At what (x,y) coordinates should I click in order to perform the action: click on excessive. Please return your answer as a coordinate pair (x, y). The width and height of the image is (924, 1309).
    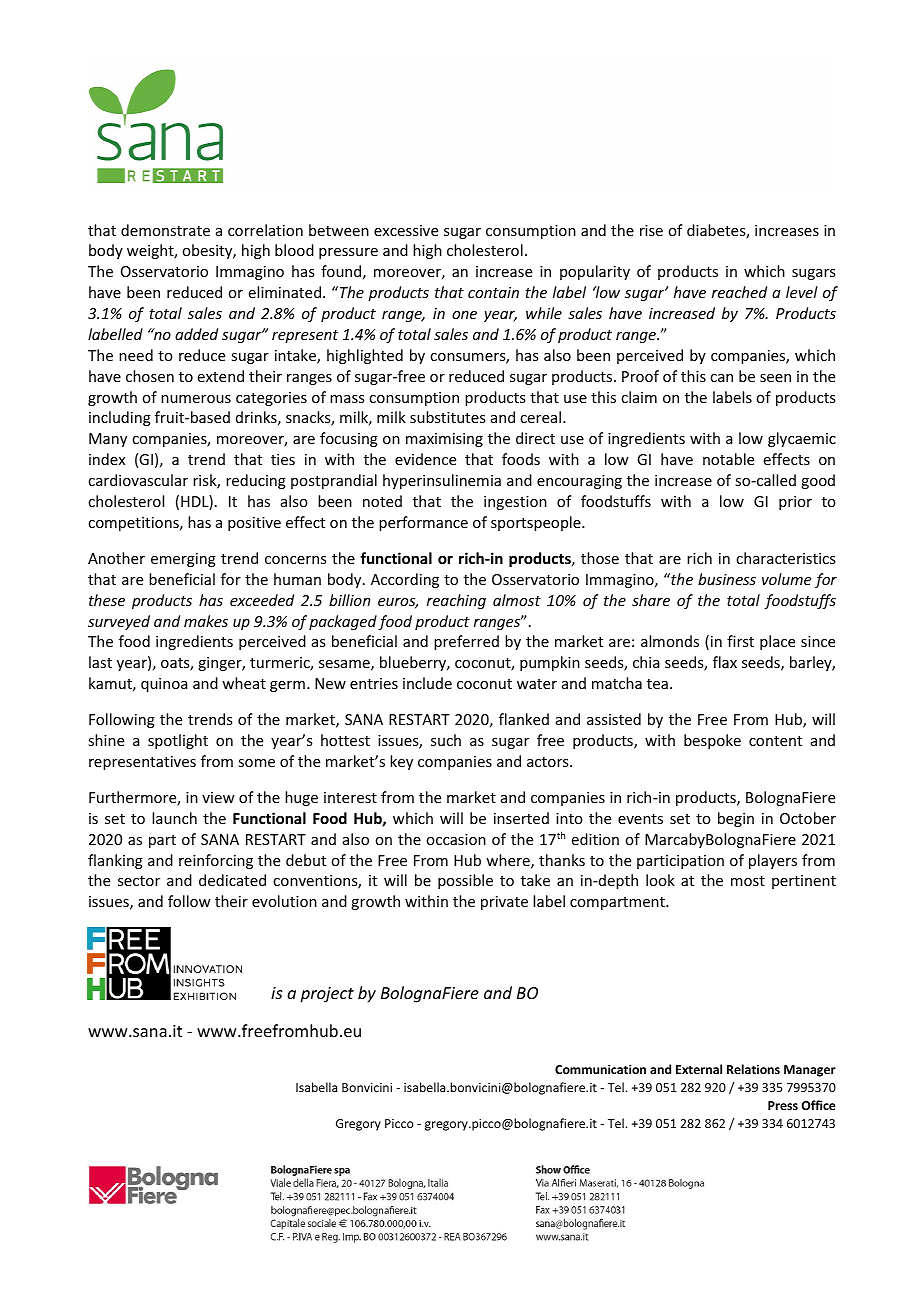
    Looking at the image, I should click on (406, 230).
